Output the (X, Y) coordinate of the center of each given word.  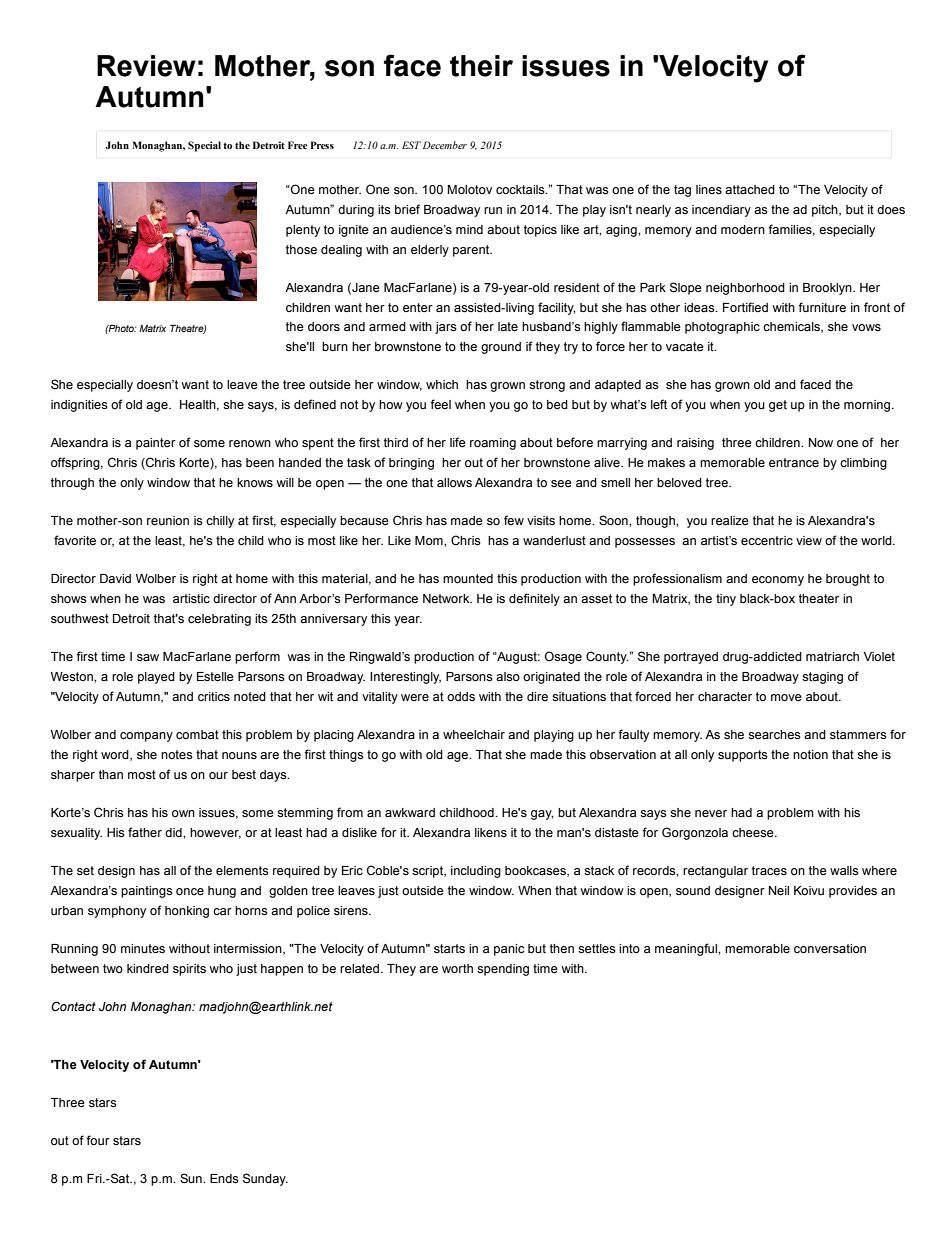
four (98, 1140)
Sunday (265, 1179)
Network (447, 598)
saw (148, 657)
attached (750, 190)
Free (298, 145)
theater (819, 599)
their (481, 66)
